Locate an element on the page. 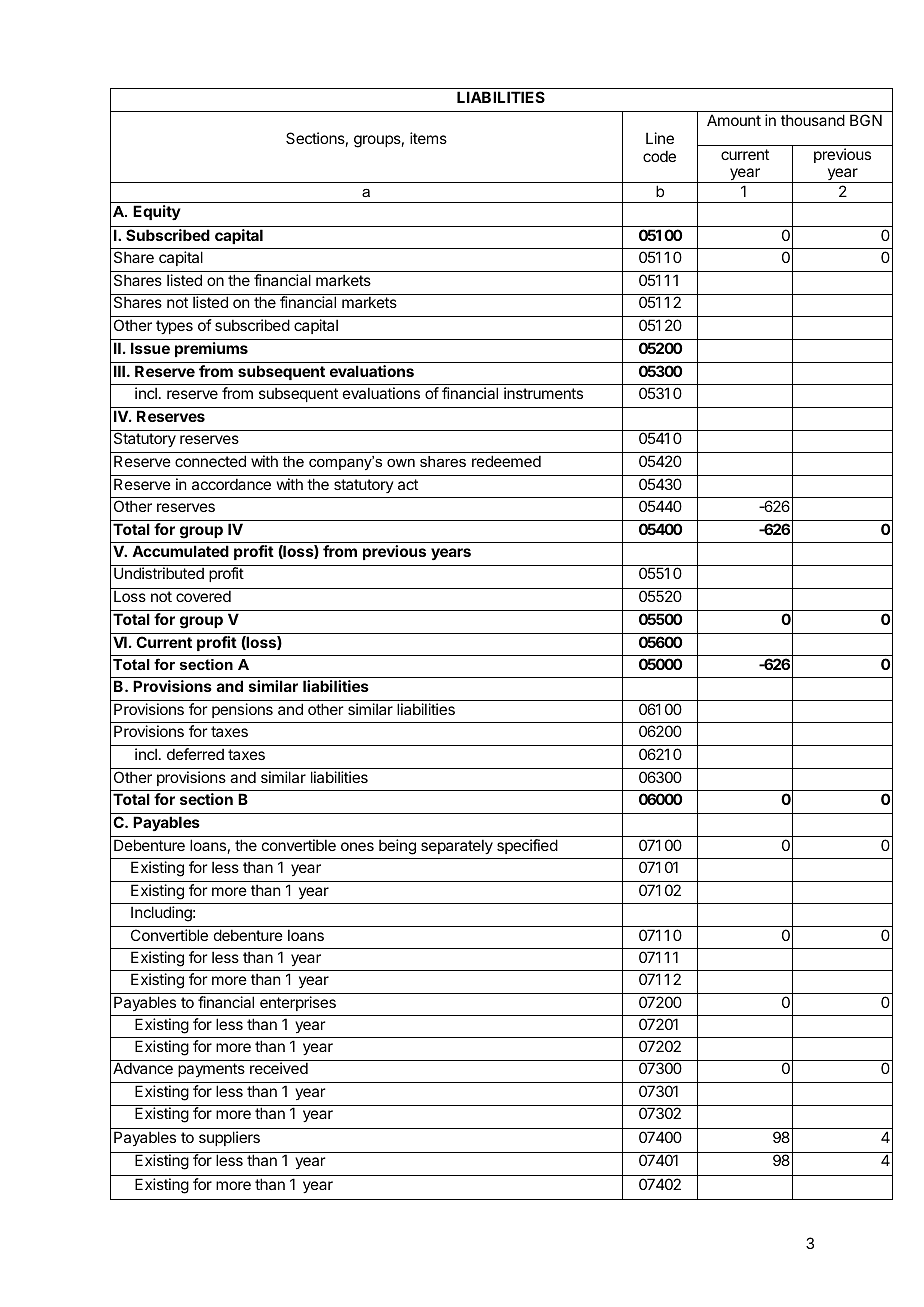  instruments is located at coordinates (543, 393).
